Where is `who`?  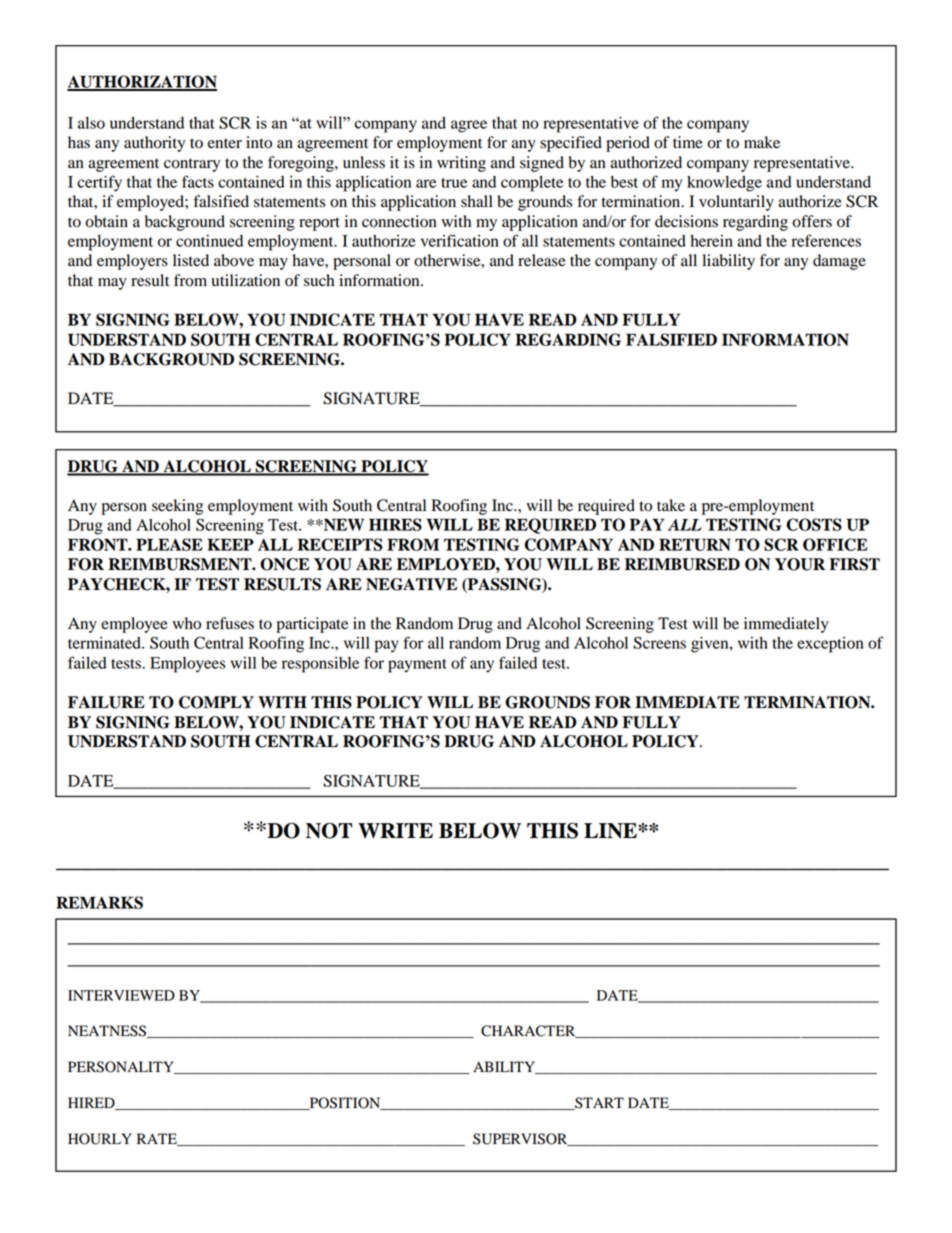 who is located at coordinates (186, 623).
